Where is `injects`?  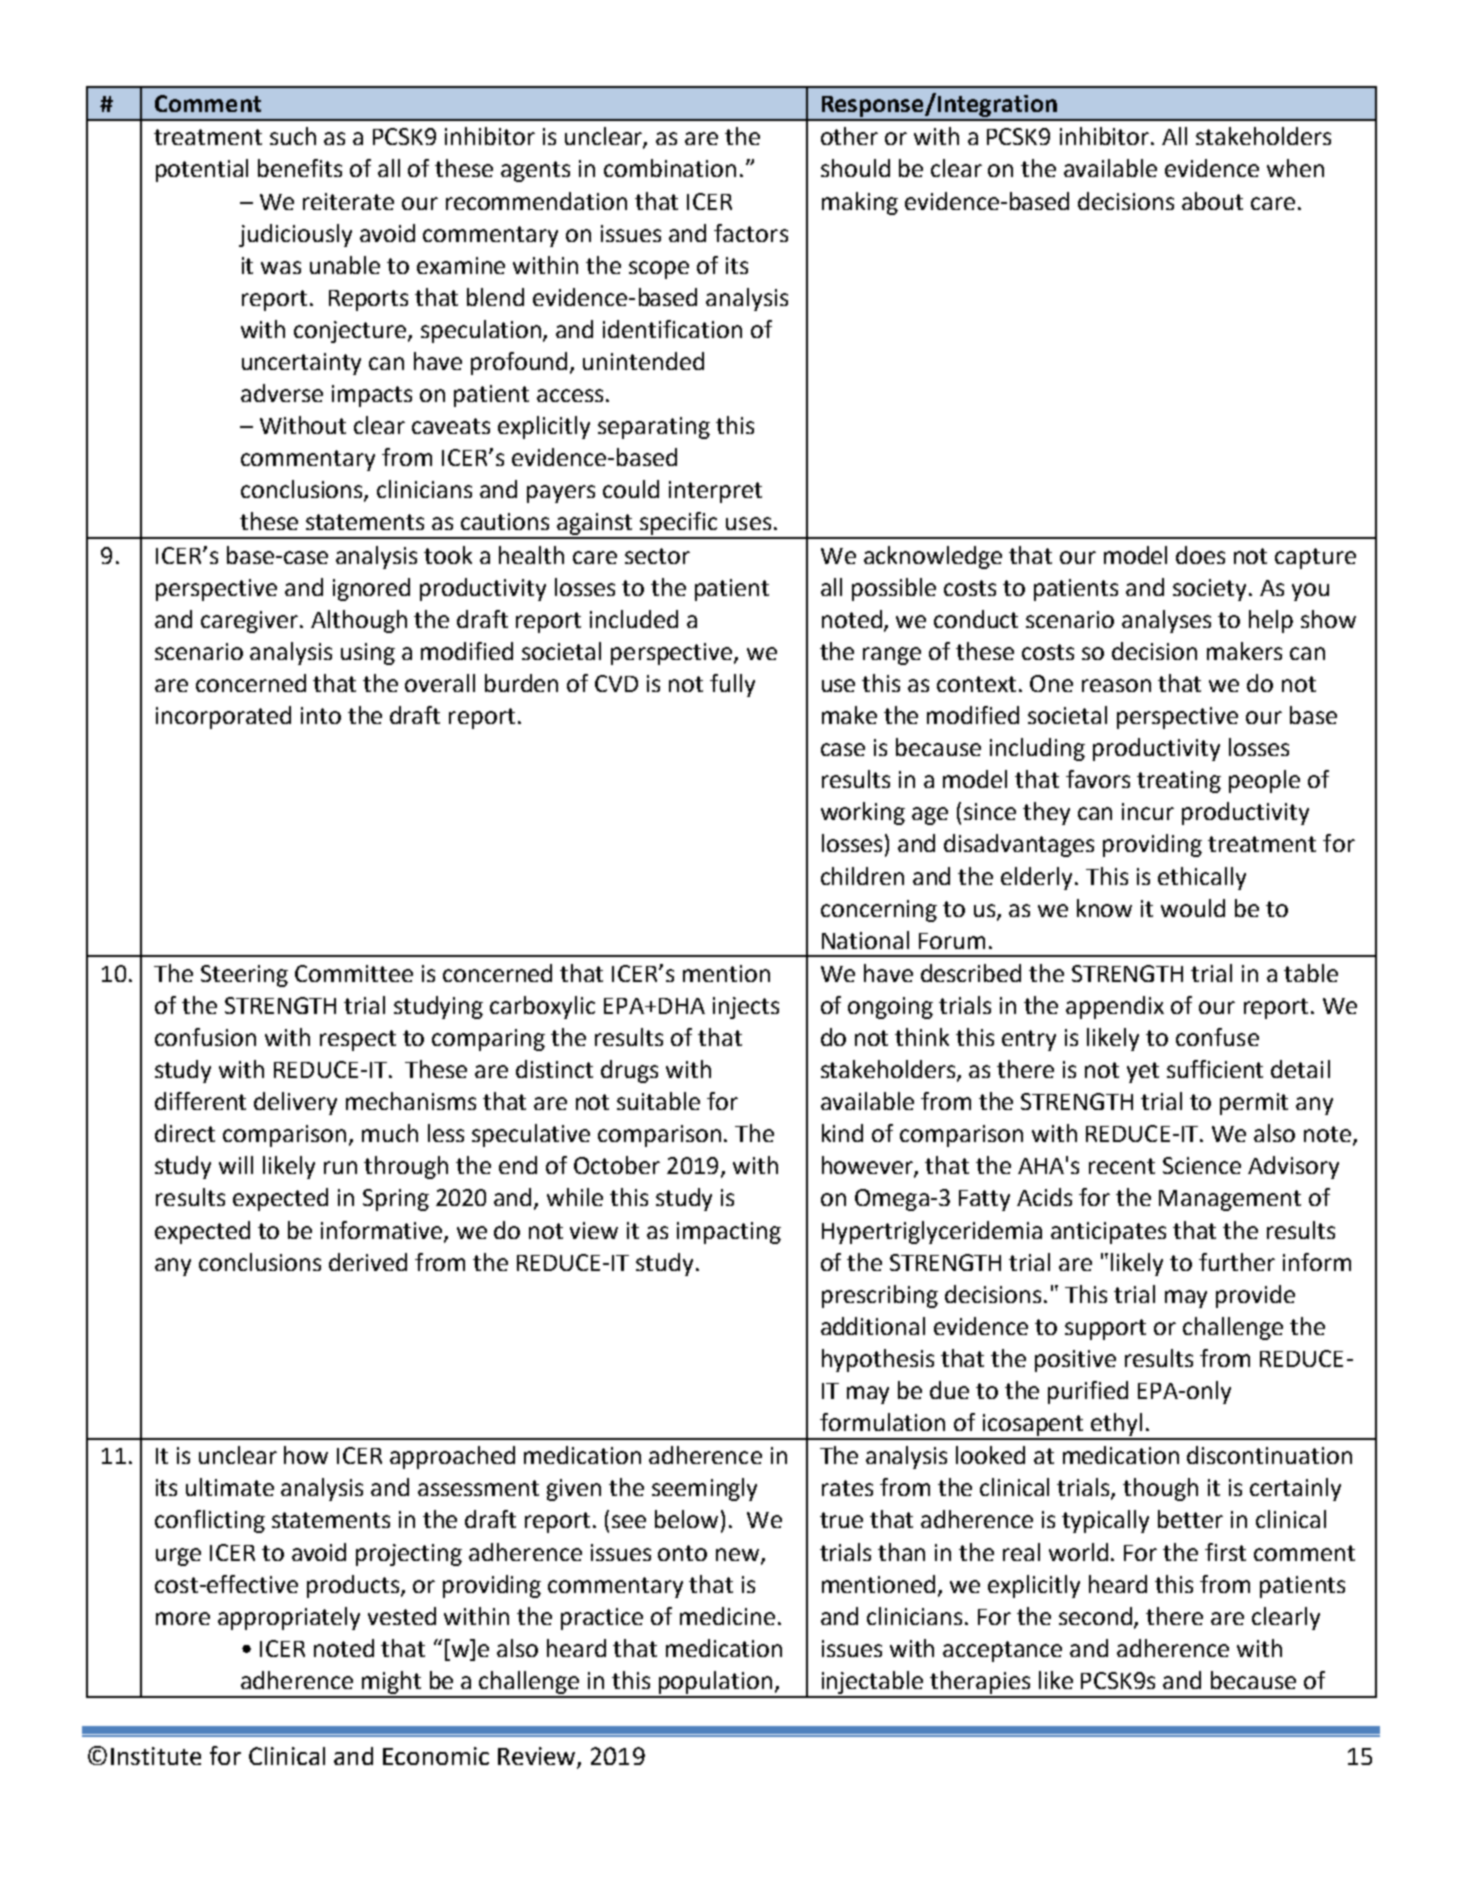 injects is located at coordinates (746, 1008).
